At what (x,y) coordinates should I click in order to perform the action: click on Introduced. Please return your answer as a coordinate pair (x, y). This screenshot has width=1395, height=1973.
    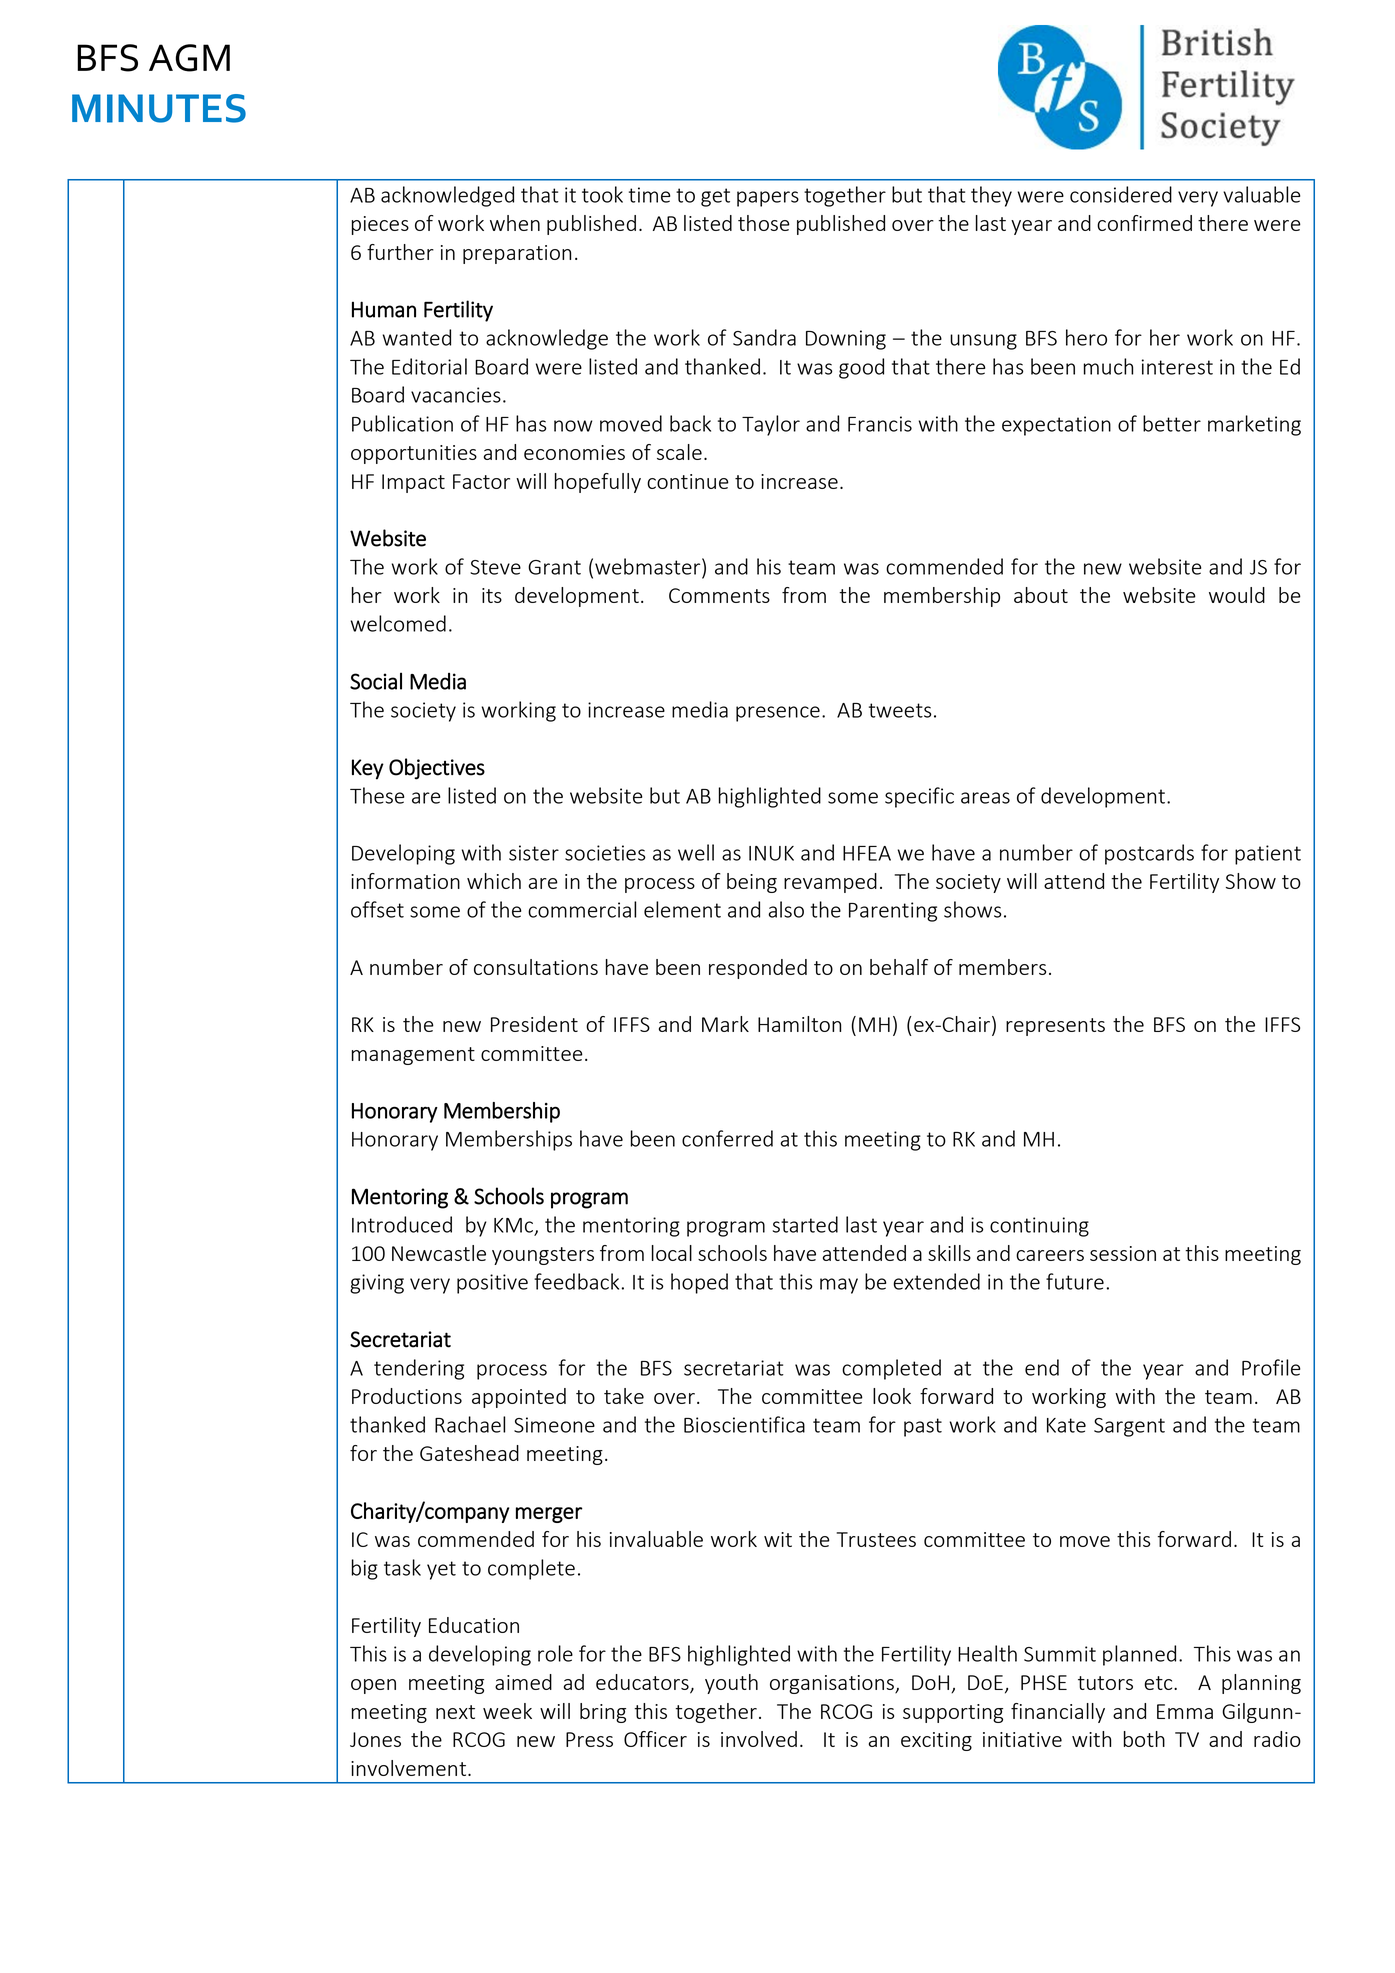
    Looking at the image, I should click on (402, 1224).
